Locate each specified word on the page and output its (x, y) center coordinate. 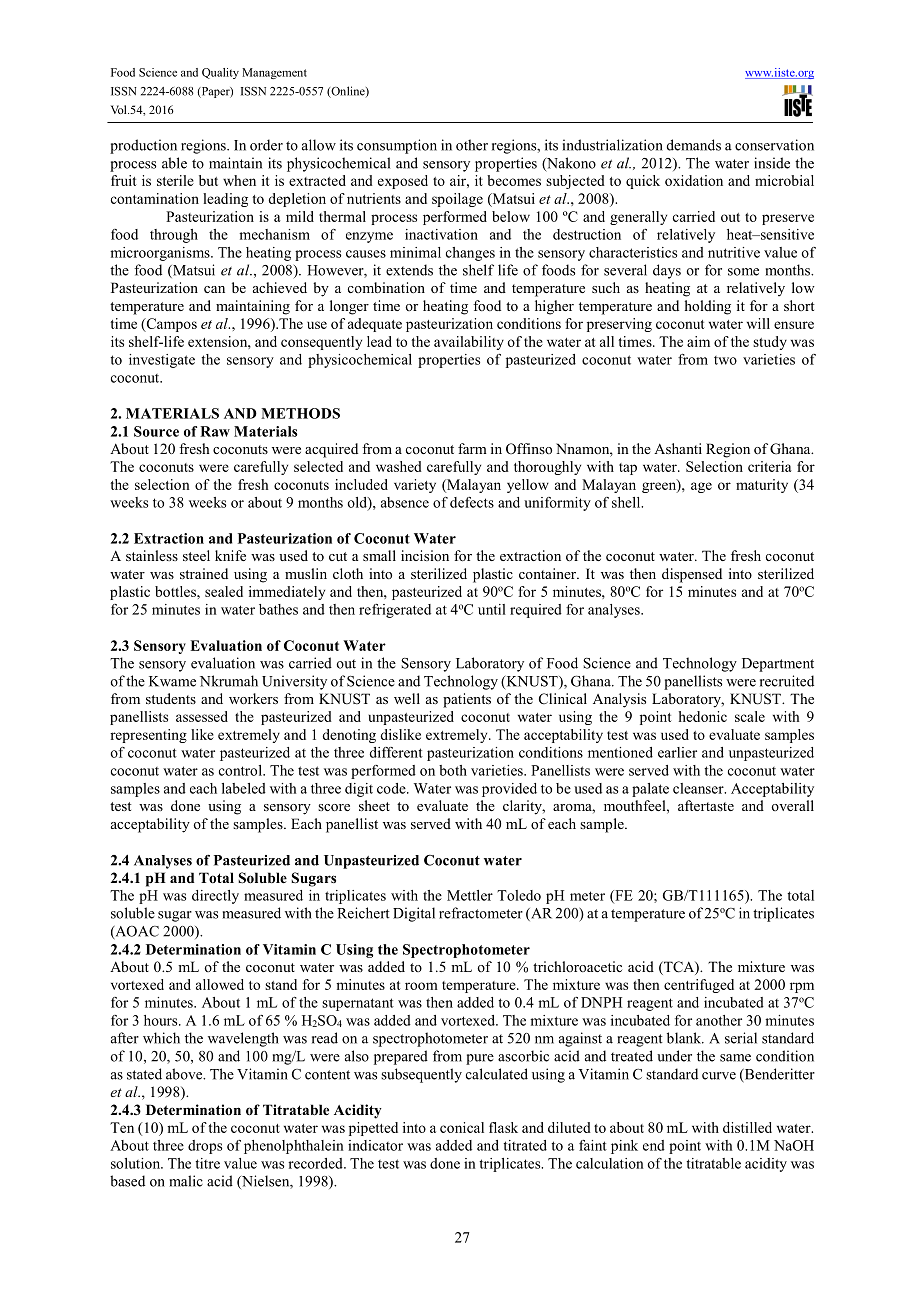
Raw (215, 431)
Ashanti (678, 448)
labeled (244, 788)
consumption (397, 146)
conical (462, 1127)
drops (205, 1147)
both (453, 770)
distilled (747, 1127)
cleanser (699, 788)
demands (694, 145)
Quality (220, 73)
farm (472, 448)
